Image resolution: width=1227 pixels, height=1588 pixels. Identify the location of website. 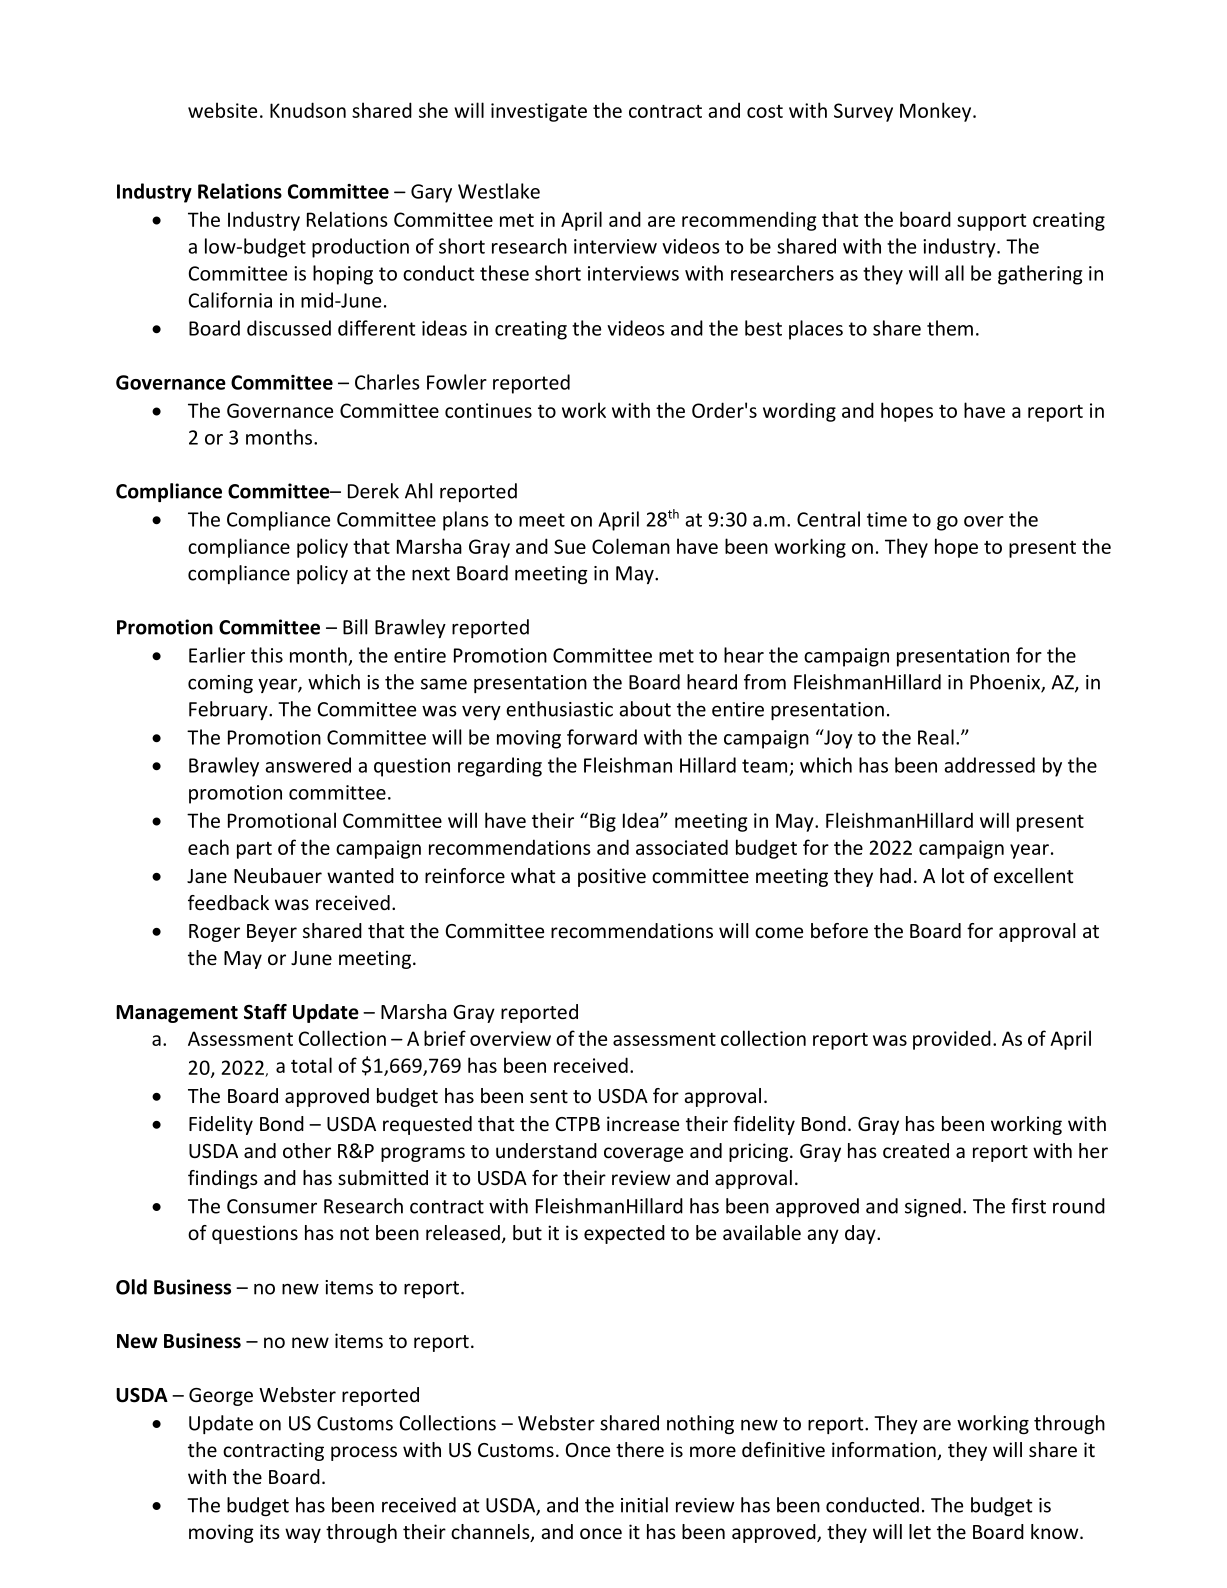
(222, 110).
